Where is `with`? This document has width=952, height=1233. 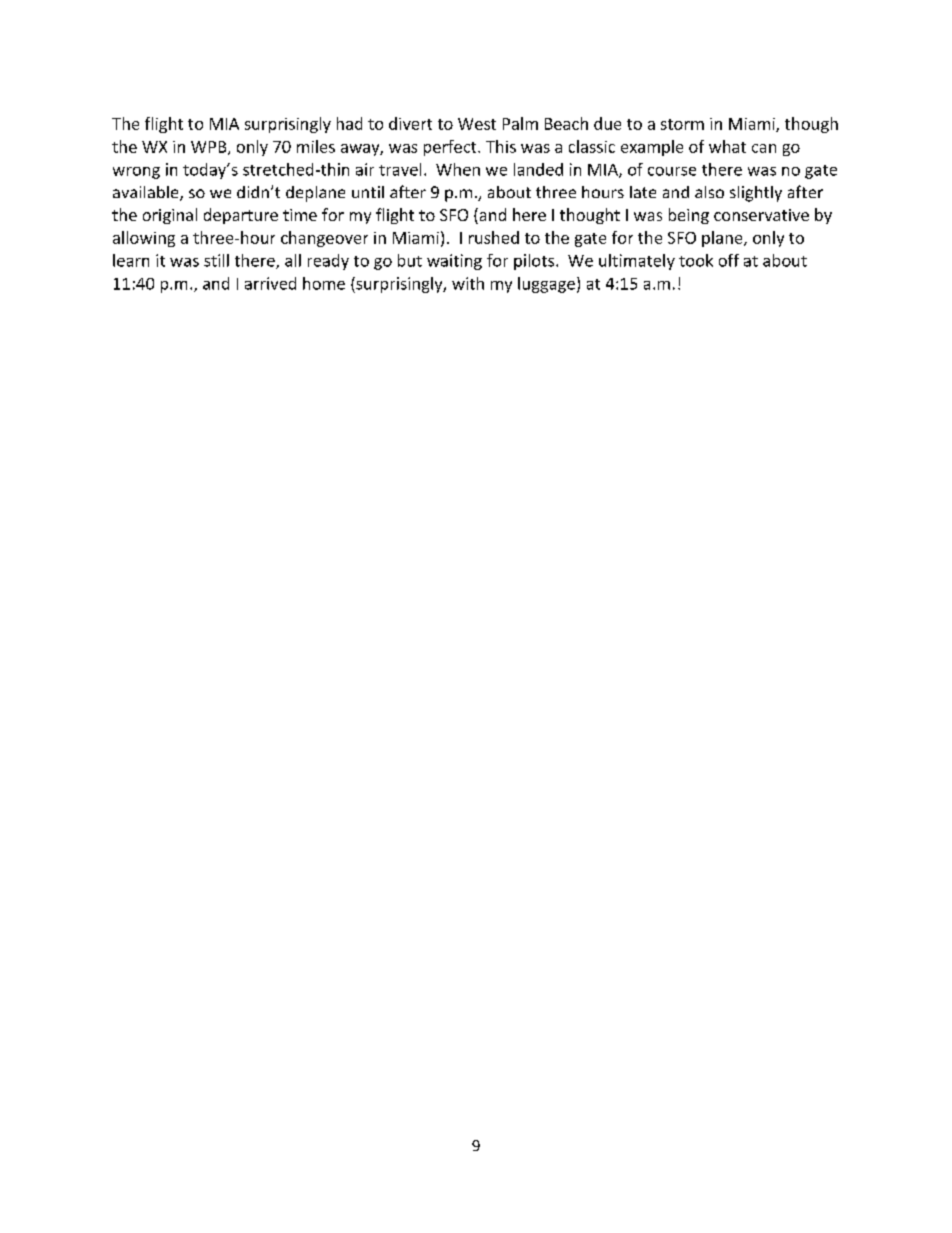
with is located at coordinates (468, 283).
